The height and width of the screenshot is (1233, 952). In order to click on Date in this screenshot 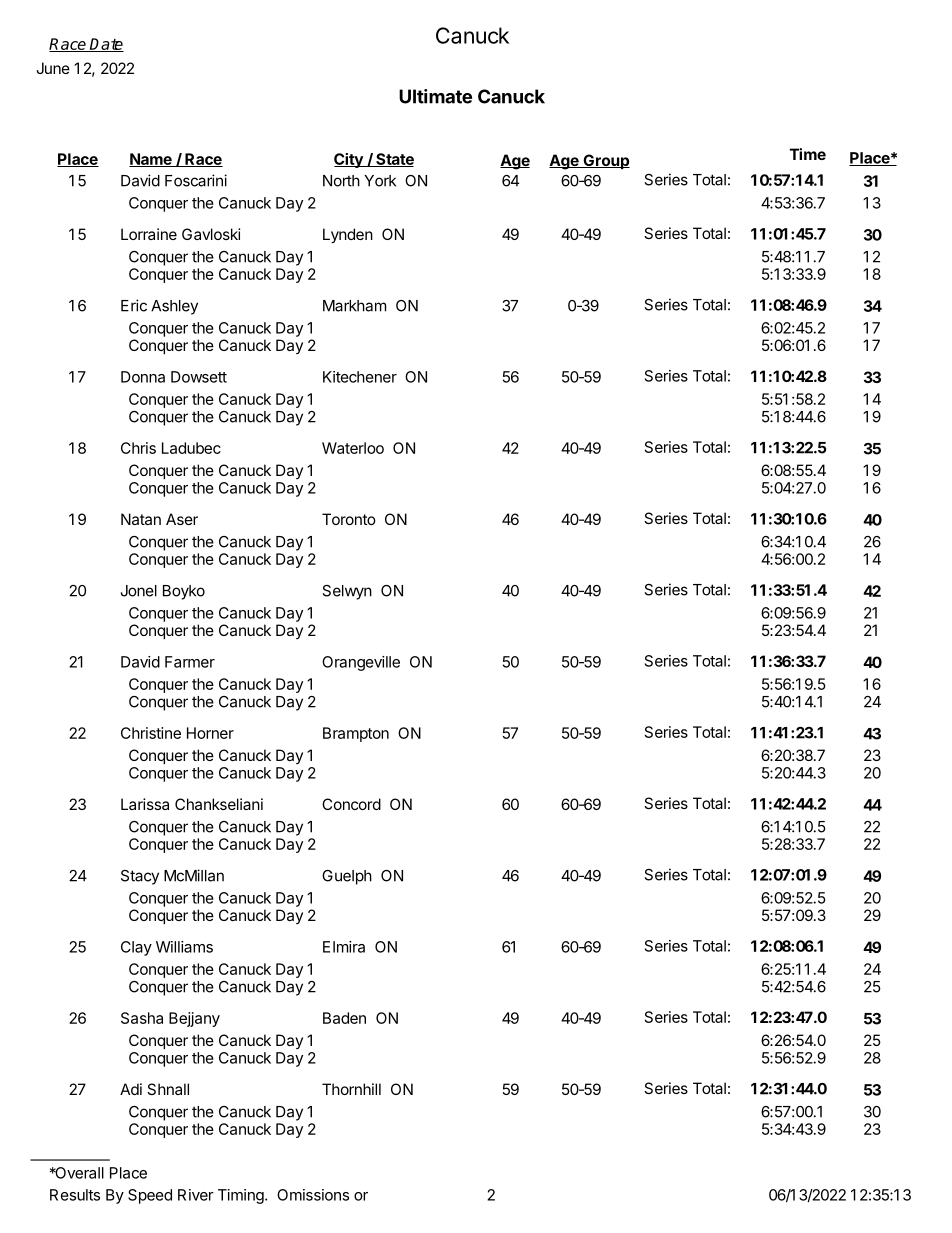, I will do `click(106, 45)`.
